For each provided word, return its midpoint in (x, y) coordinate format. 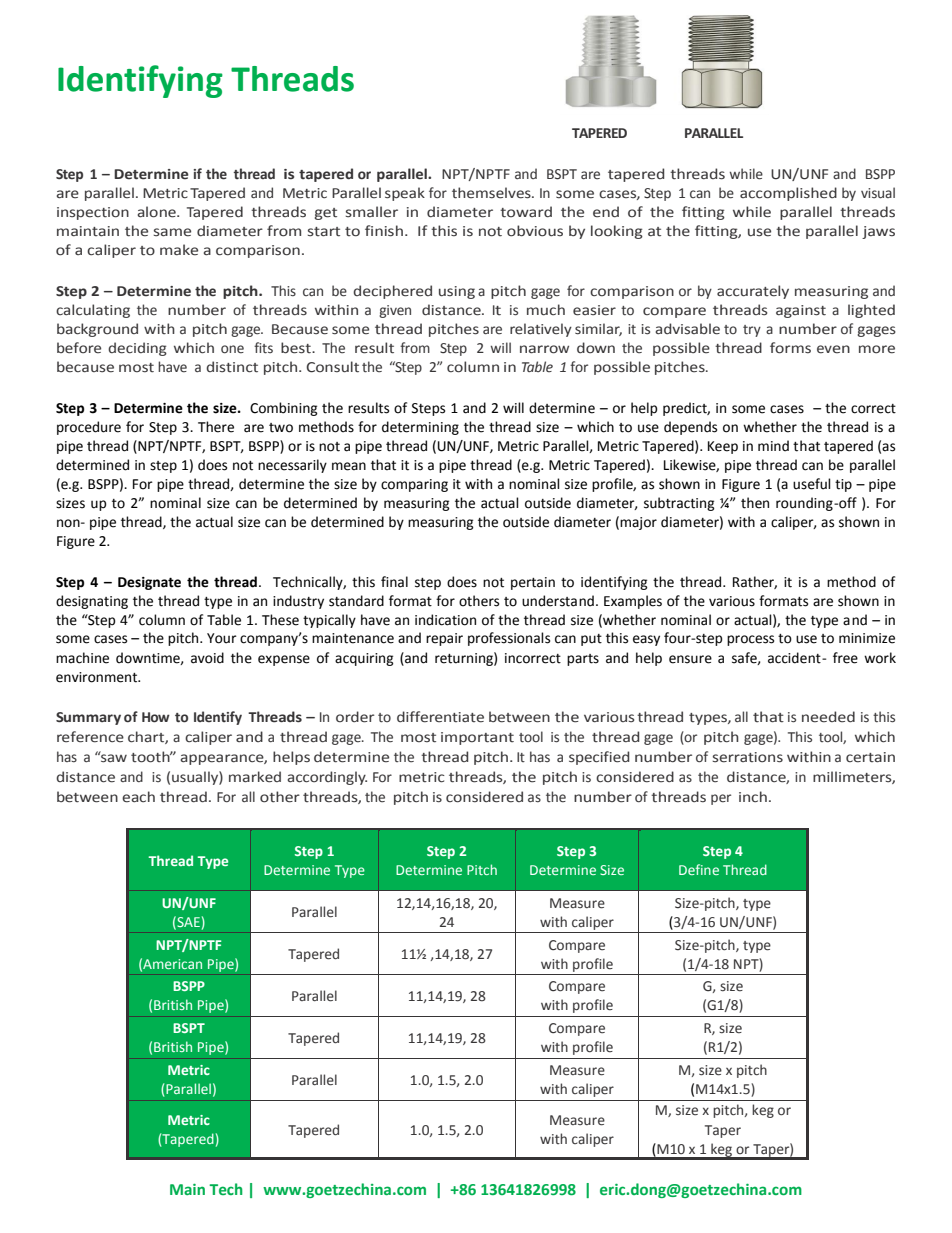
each (138, 797)
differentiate (440, 717)
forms (790, 348)
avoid (207, 658)
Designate (149, 583)
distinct (232, 367)
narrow (544, 349)
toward (526, 212)
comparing (414, 485)
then (755, 503)
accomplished (788, 194)
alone (157, 212)
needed (828, 717)
